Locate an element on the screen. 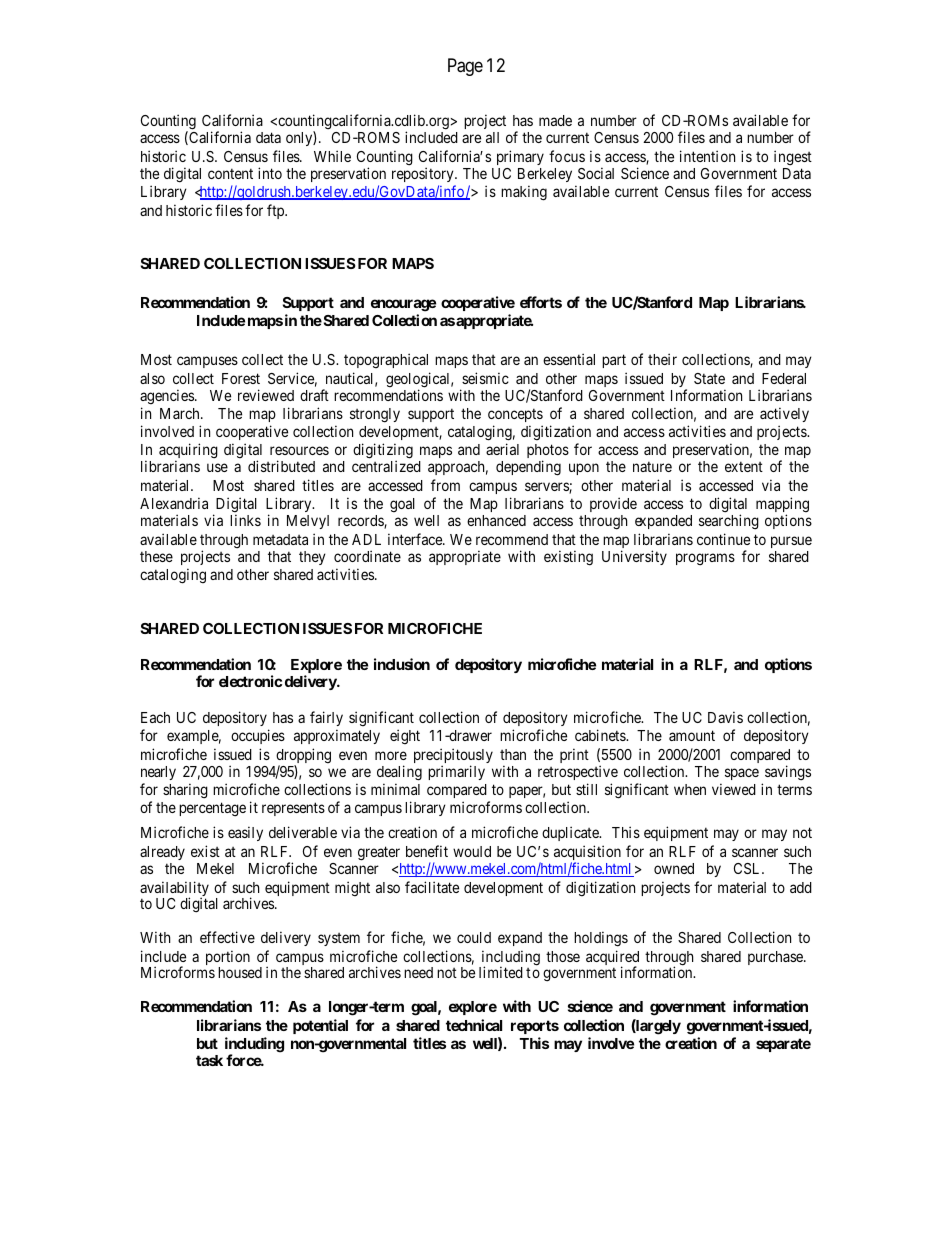 This screenshot has height=1233, width=952. technical is located at coordinates (474, 1025).
